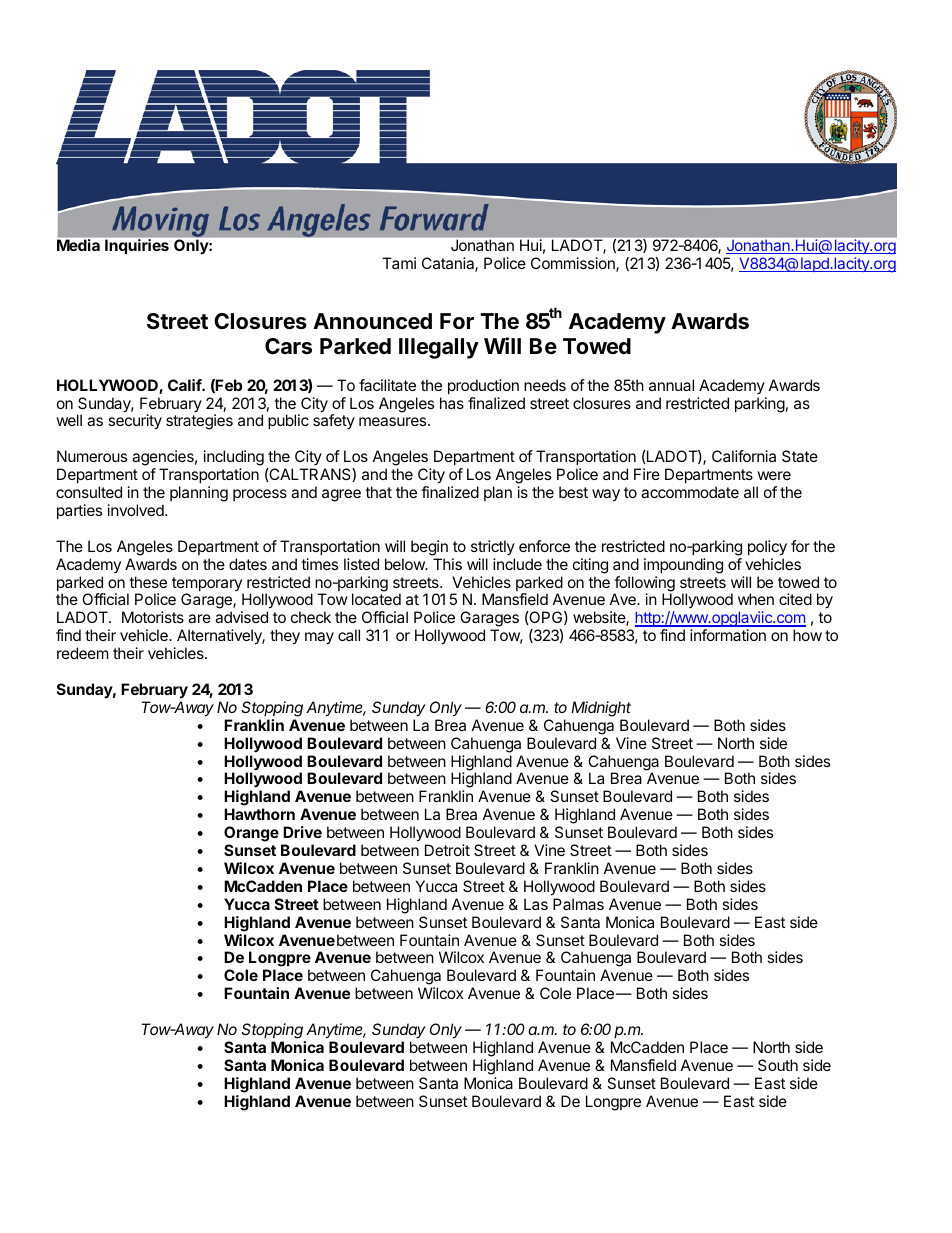  I want to click on accommodate, so click(690, 492).
